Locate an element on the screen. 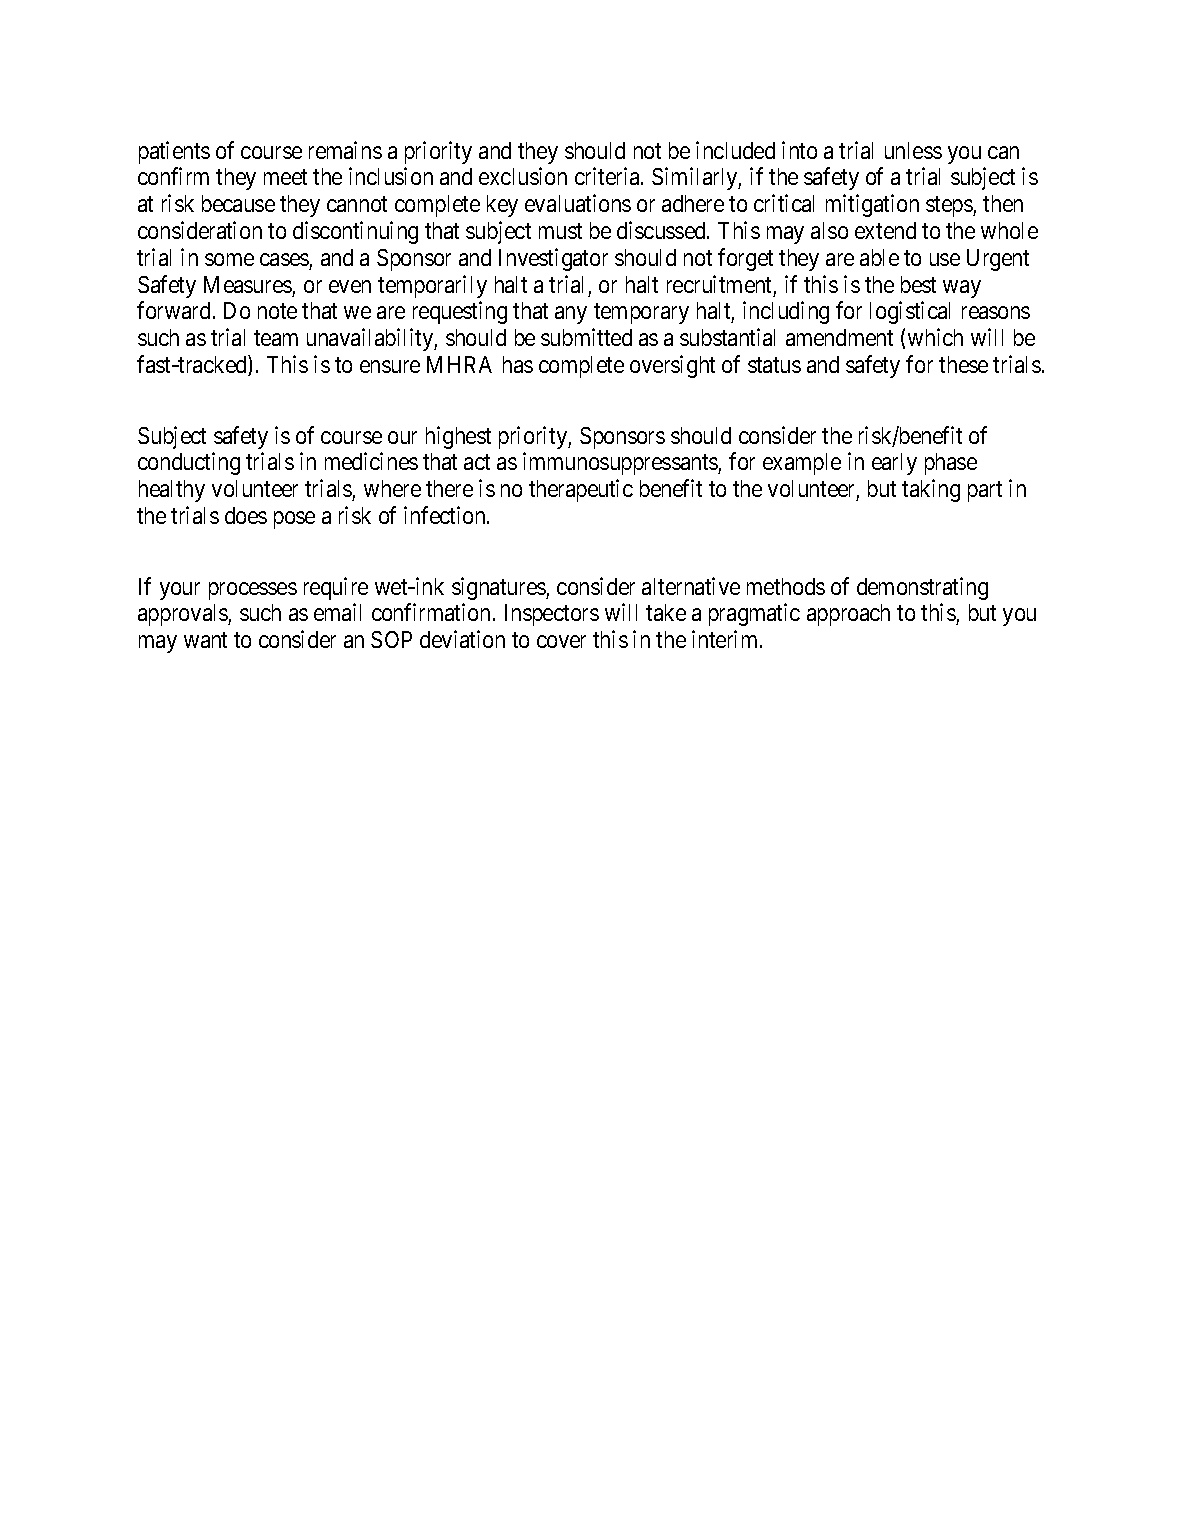  does is located at coordinates (246, 515).
